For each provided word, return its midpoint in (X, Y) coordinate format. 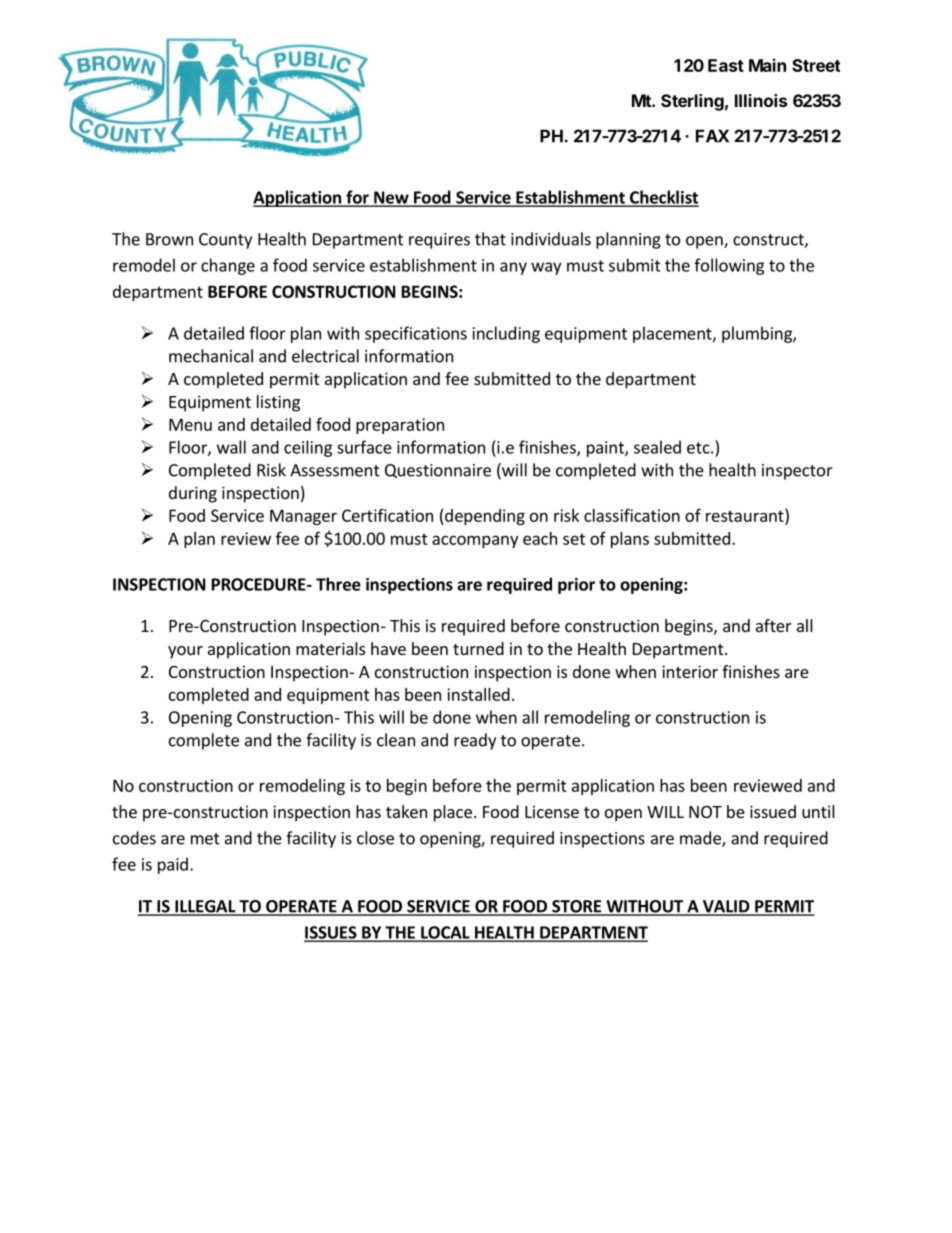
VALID (726, 907)
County (225, 241)
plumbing (758, 334)
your (185, 652)
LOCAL (445, 933)
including (506, 334)
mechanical (211, 356)
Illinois (761, 100)
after (774, 625)
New (391, 198)
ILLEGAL (205, 907)
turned (478, 648)
